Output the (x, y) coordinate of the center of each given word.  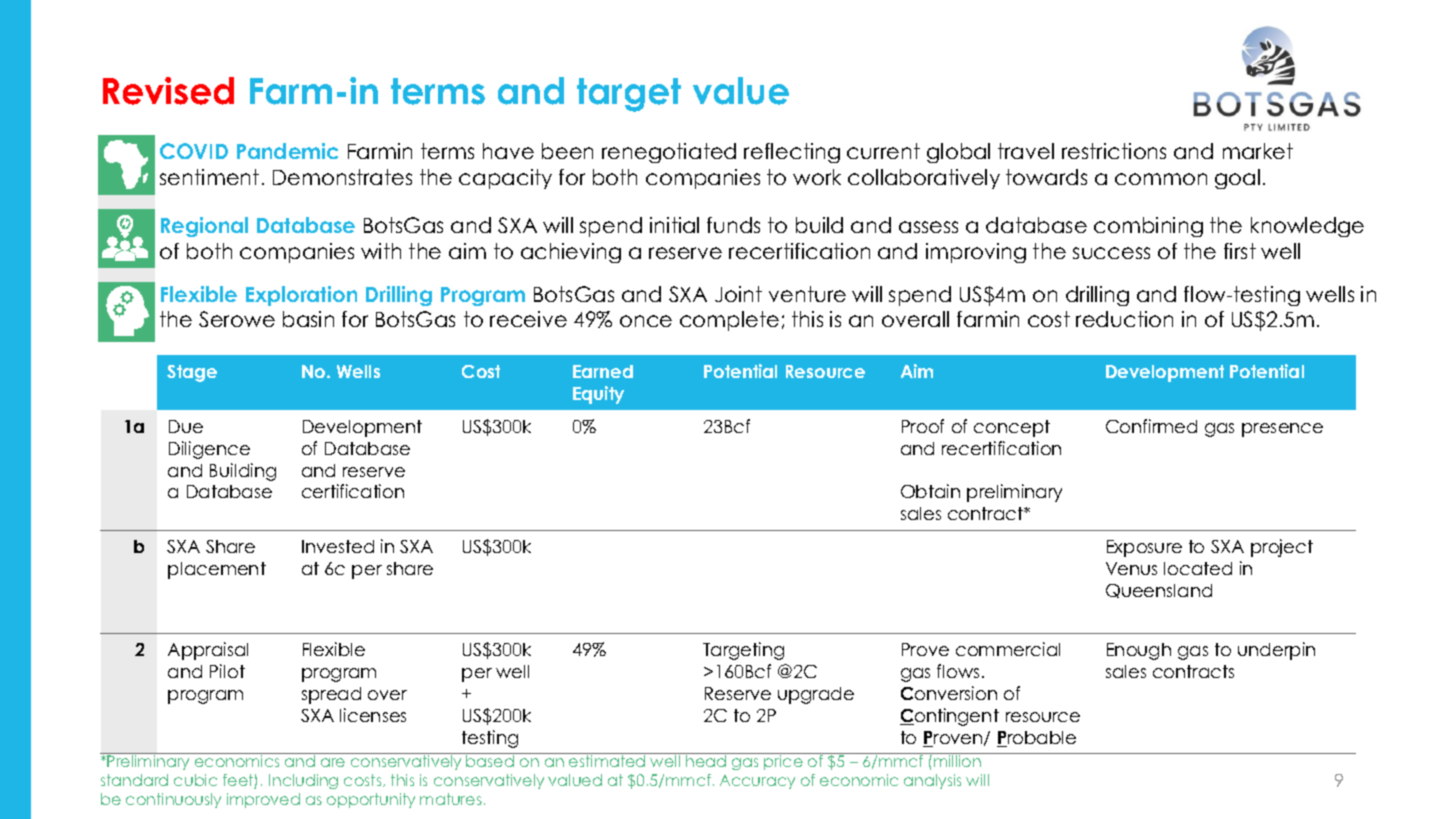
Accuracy (757, 782)
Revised (168, 91)
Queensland (1159, 591)
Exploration (301, 296)
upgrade (816, 695)
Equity (598, 395)
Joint (738, 294)
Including (303, 781)
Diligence (209, 450)
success (1111, 253)
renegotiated (669, 153)
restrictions (1114, 151)
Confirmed (1151, 426)
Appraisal (208, 651)
